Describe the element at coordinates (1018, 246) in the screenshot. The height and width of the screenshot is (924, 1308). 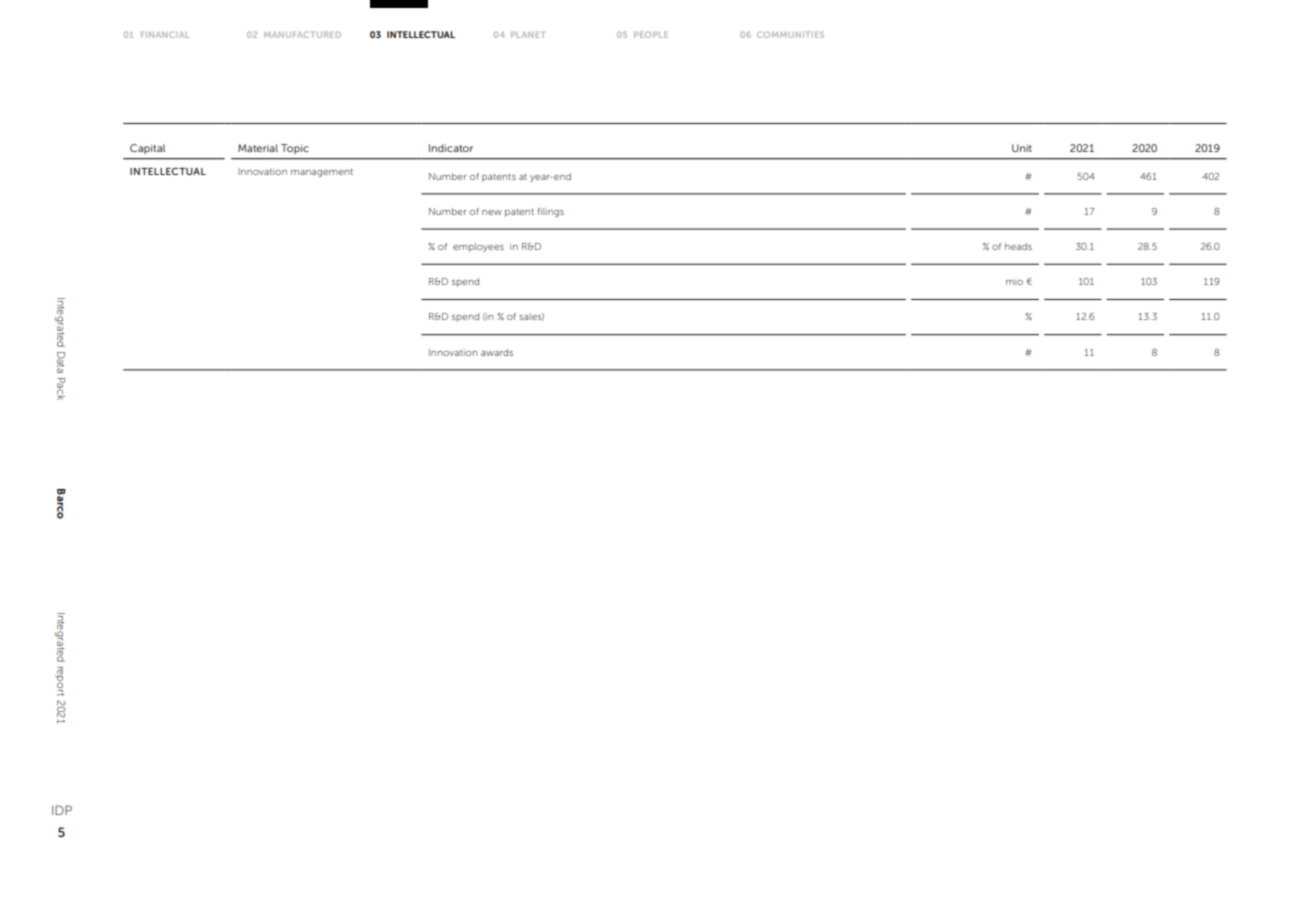
I see `heads` at that location.
